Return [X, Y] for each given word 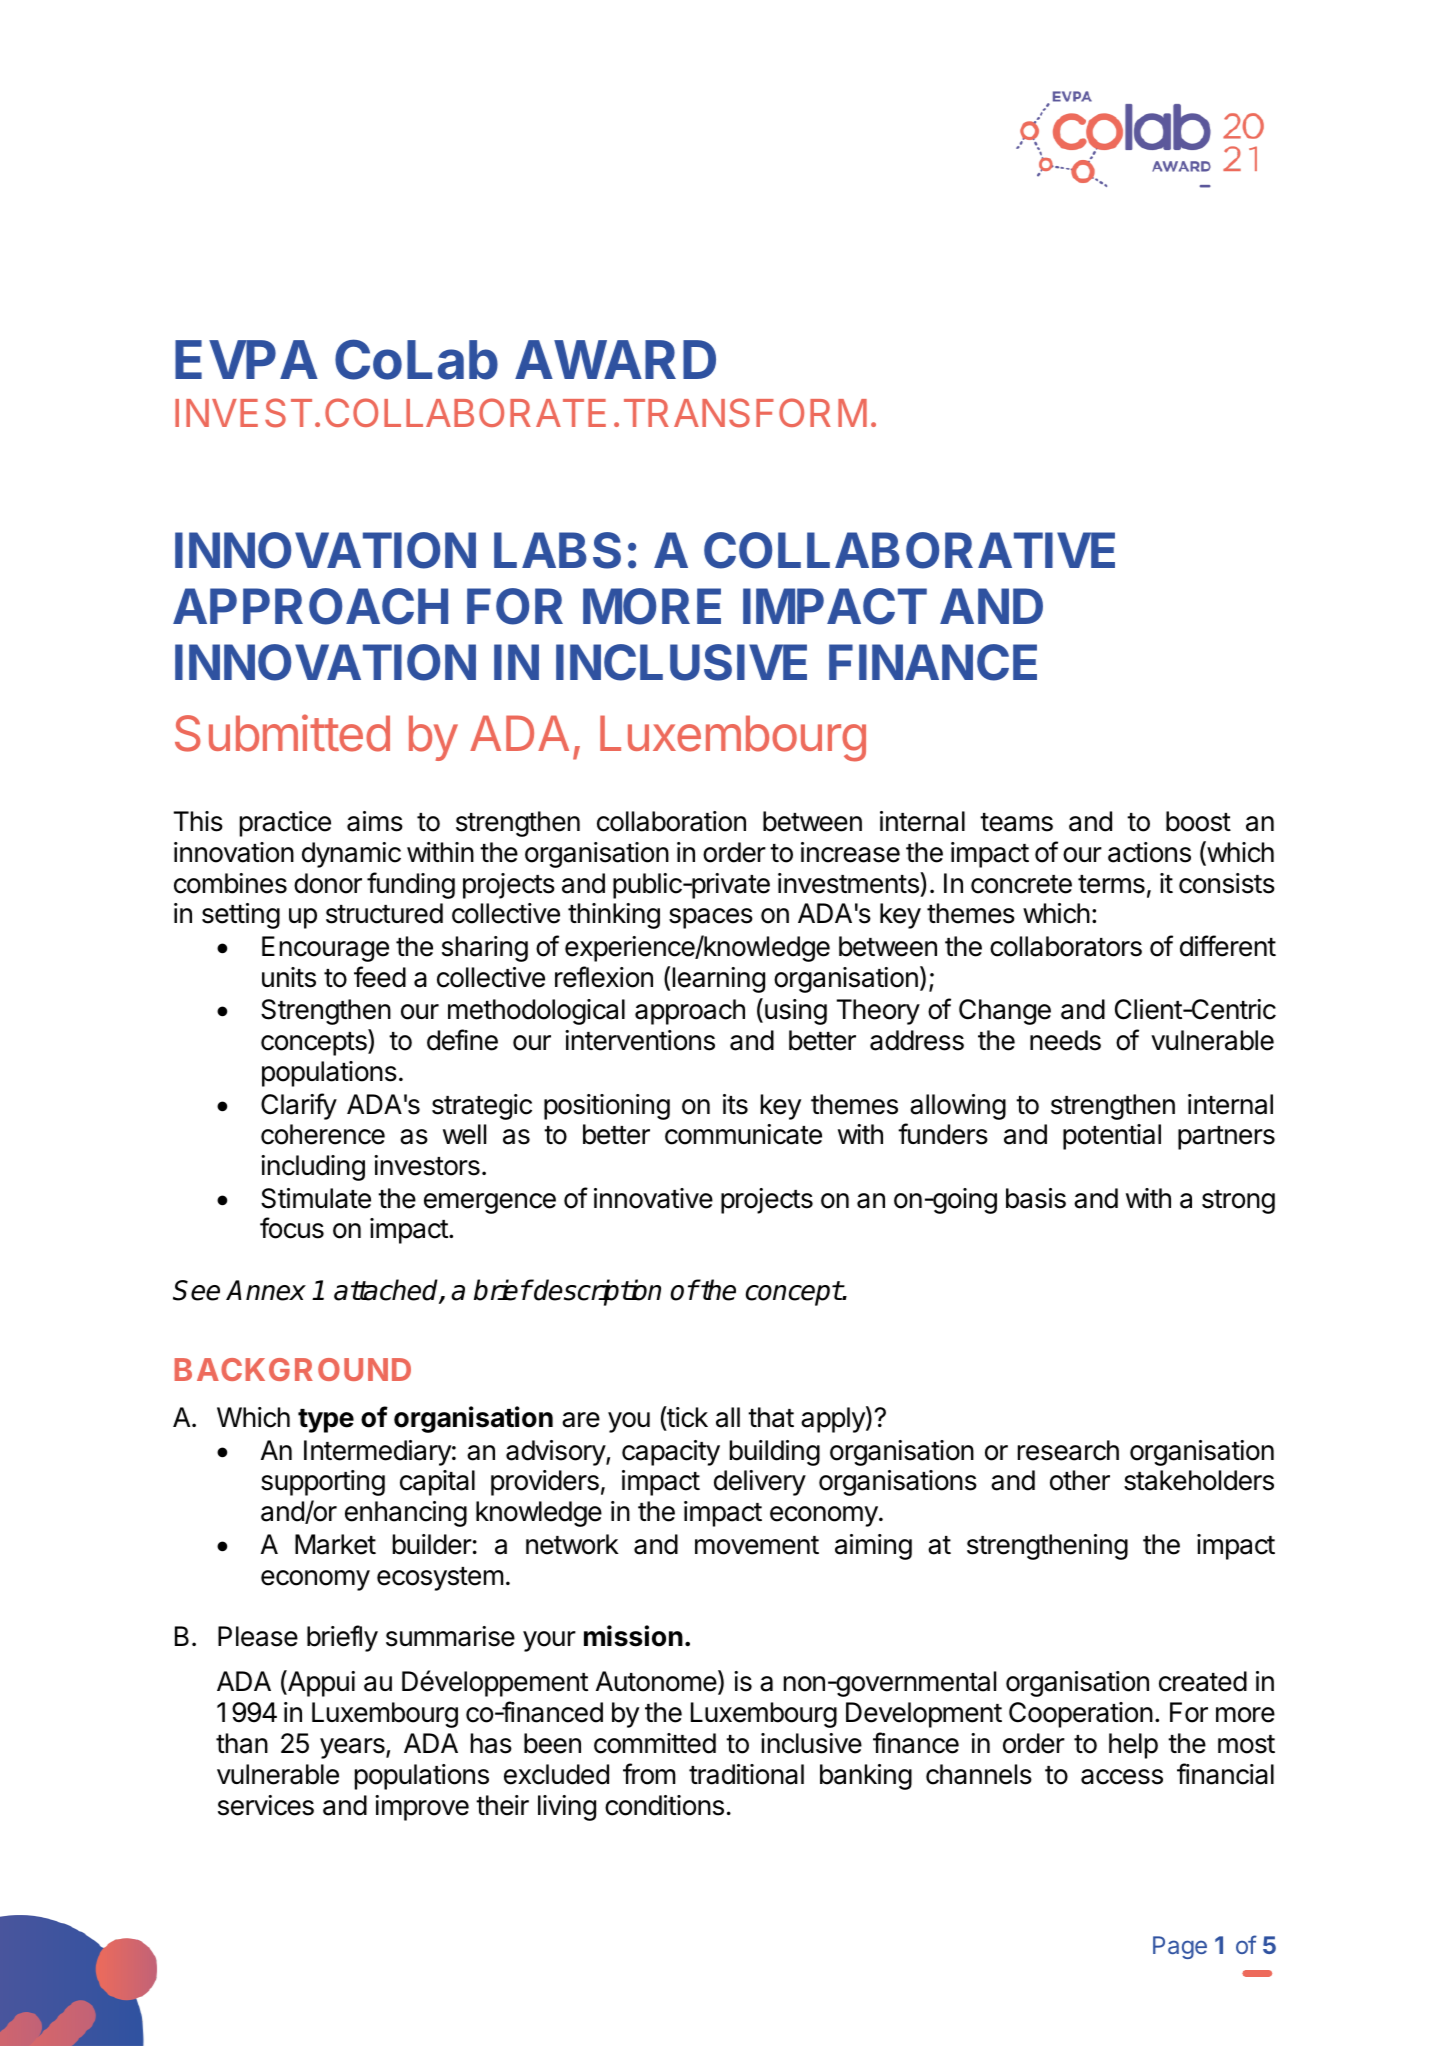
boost [1198, 821]
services [266, 1805]
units [289, 977]
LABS [557, 550]
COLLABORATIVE [909, 550]
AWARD [615, 359]
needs [1065, 1040]
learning [719, 980]
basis [1036, 1198]
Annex [266, 1290]
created [1203, 1681]
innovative [653, 1198]
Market [335, 1544]
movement [757, 1545]
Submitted [282, 733]
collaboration [671, 821]
